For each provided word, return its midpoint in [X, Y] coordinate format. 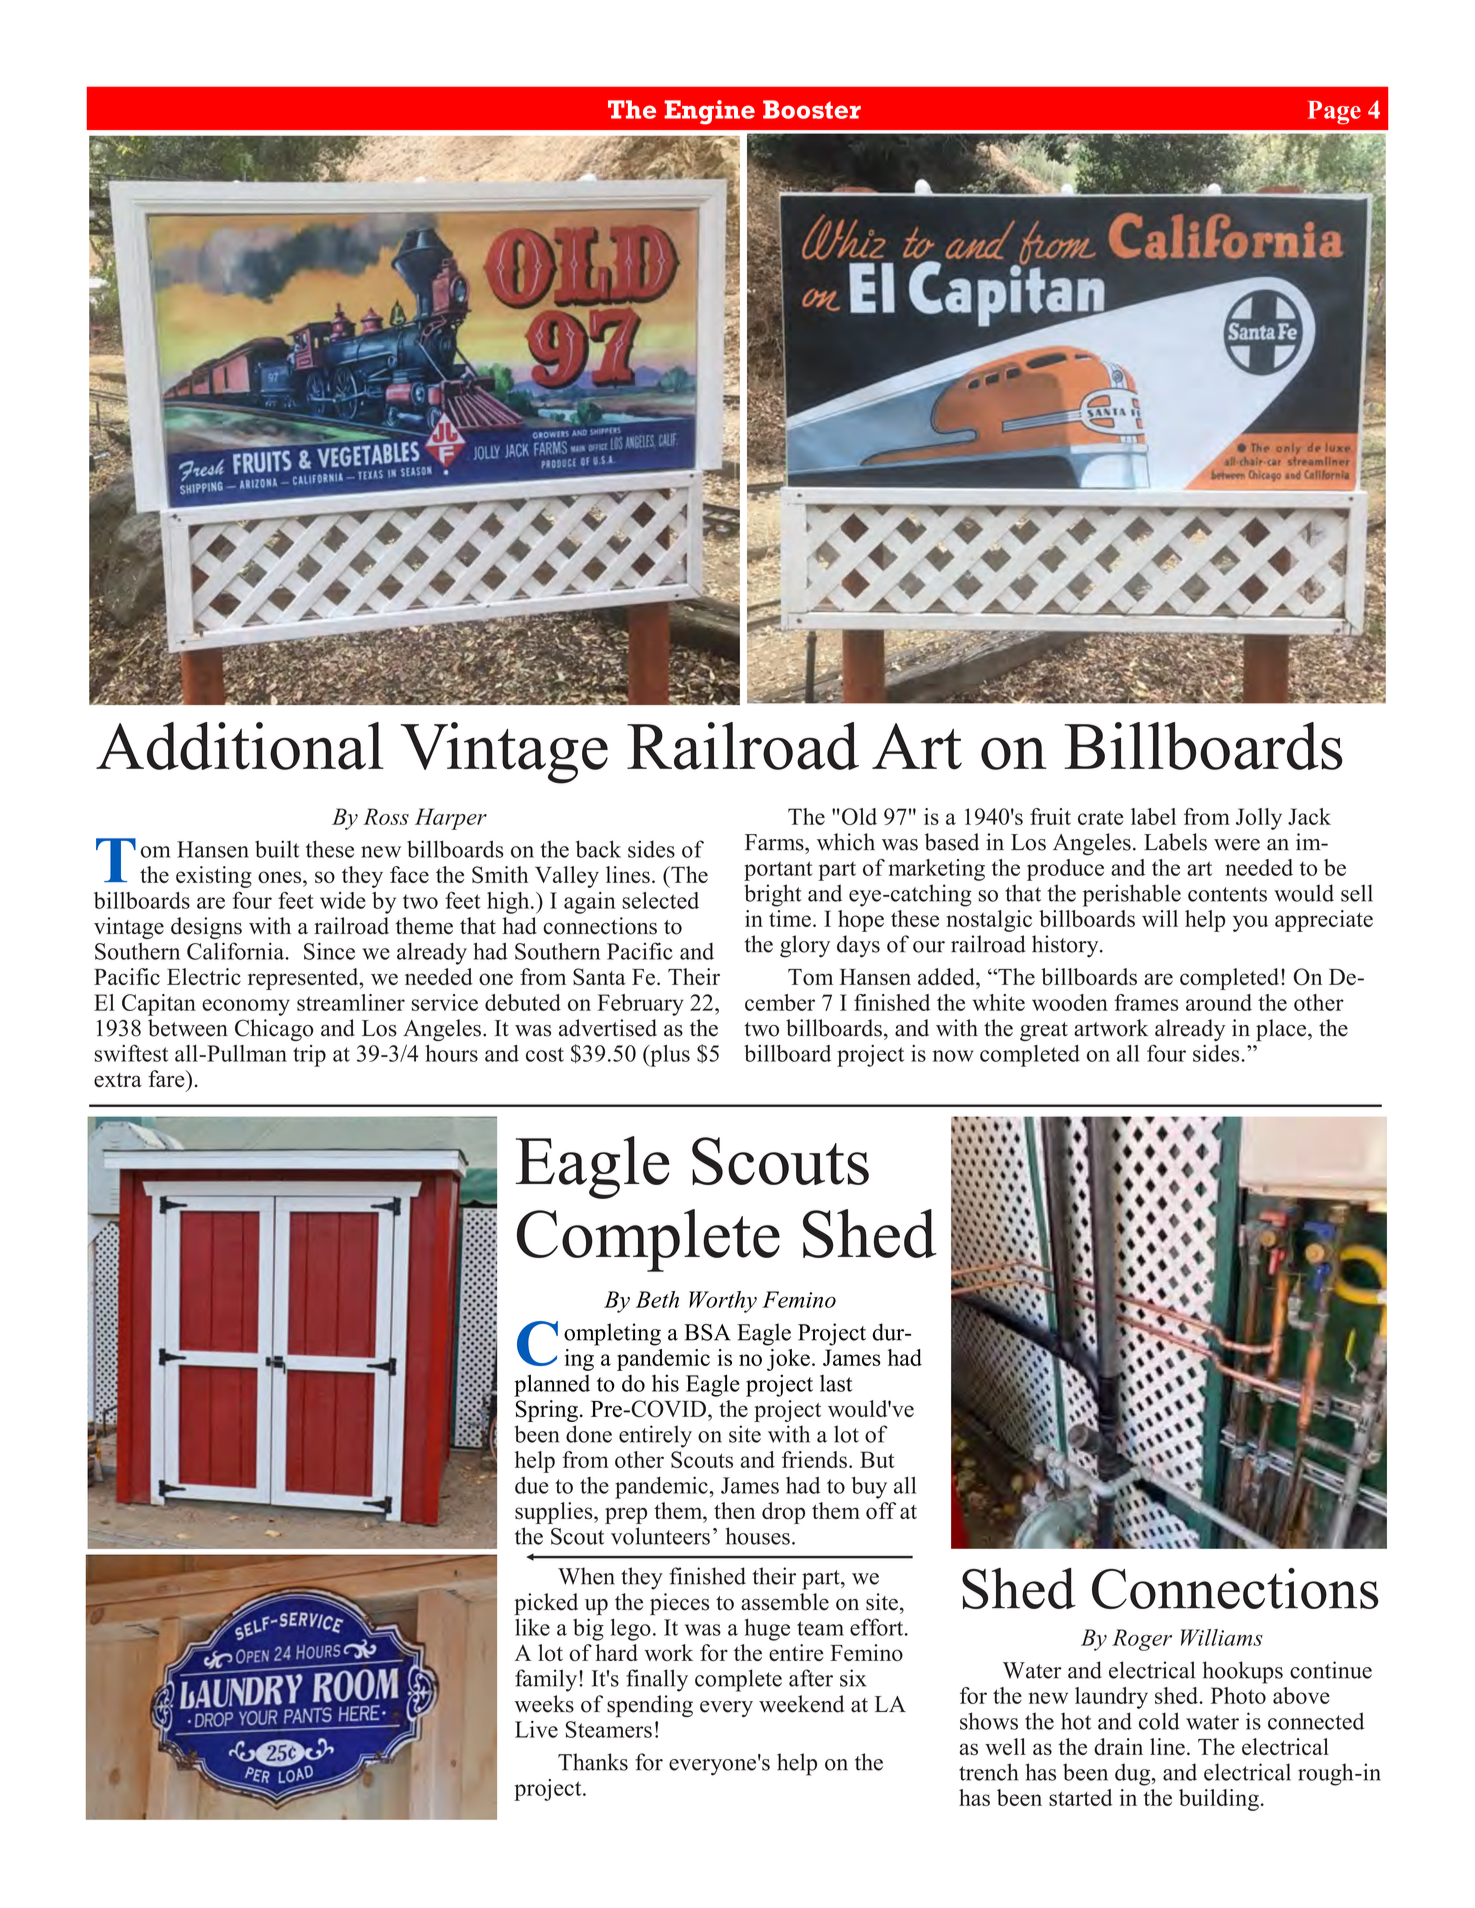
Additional [240, 746]
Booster [812, 109]
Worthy [723, 1302]
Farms [775, 842]
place [1282, 1030]
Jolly [1259, 819]
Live [536, 1729]
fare [167, 1078]
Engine [709, 112]
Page [1334, 113]
